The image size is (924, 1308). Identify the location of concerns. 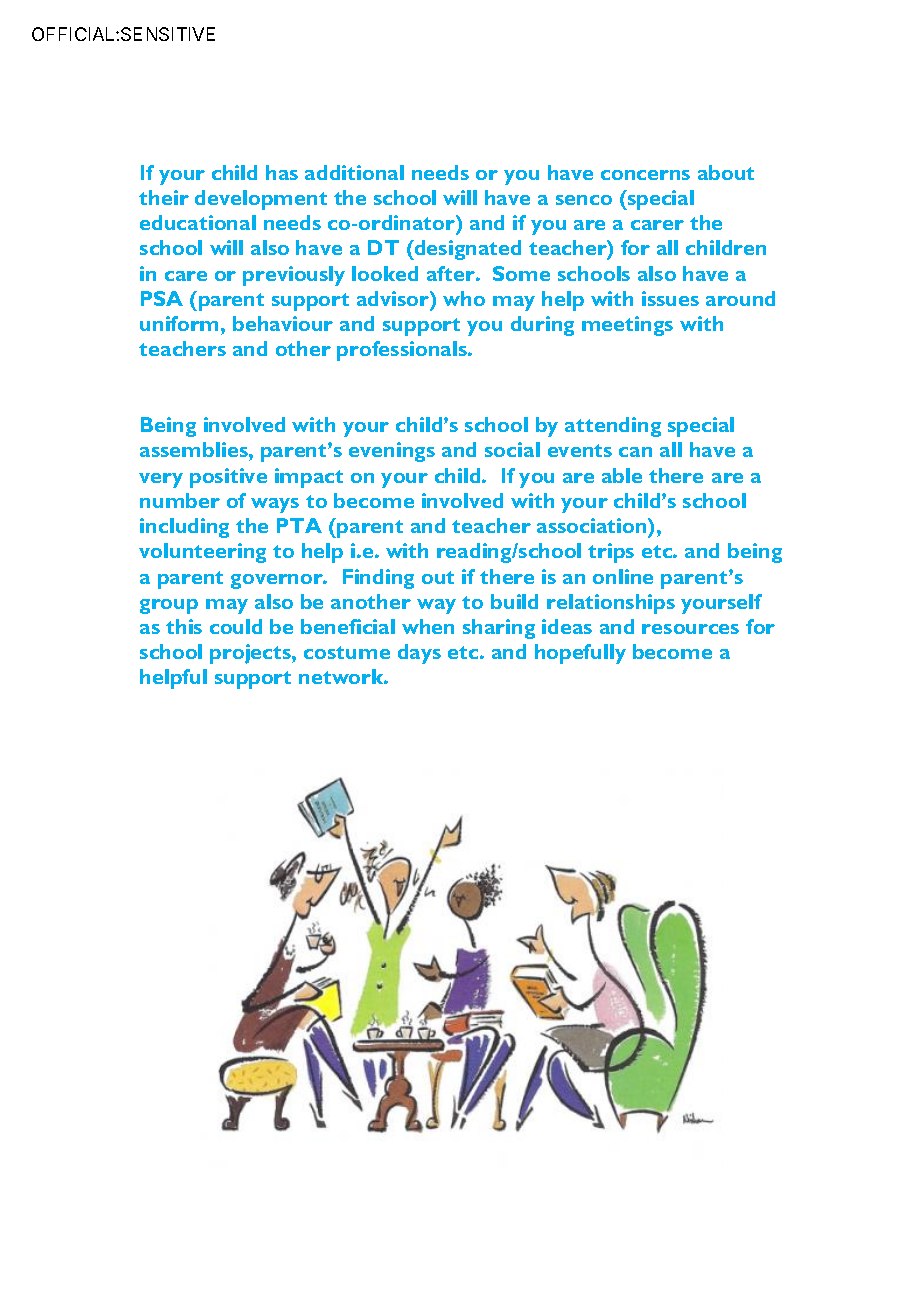
(645, 175).
